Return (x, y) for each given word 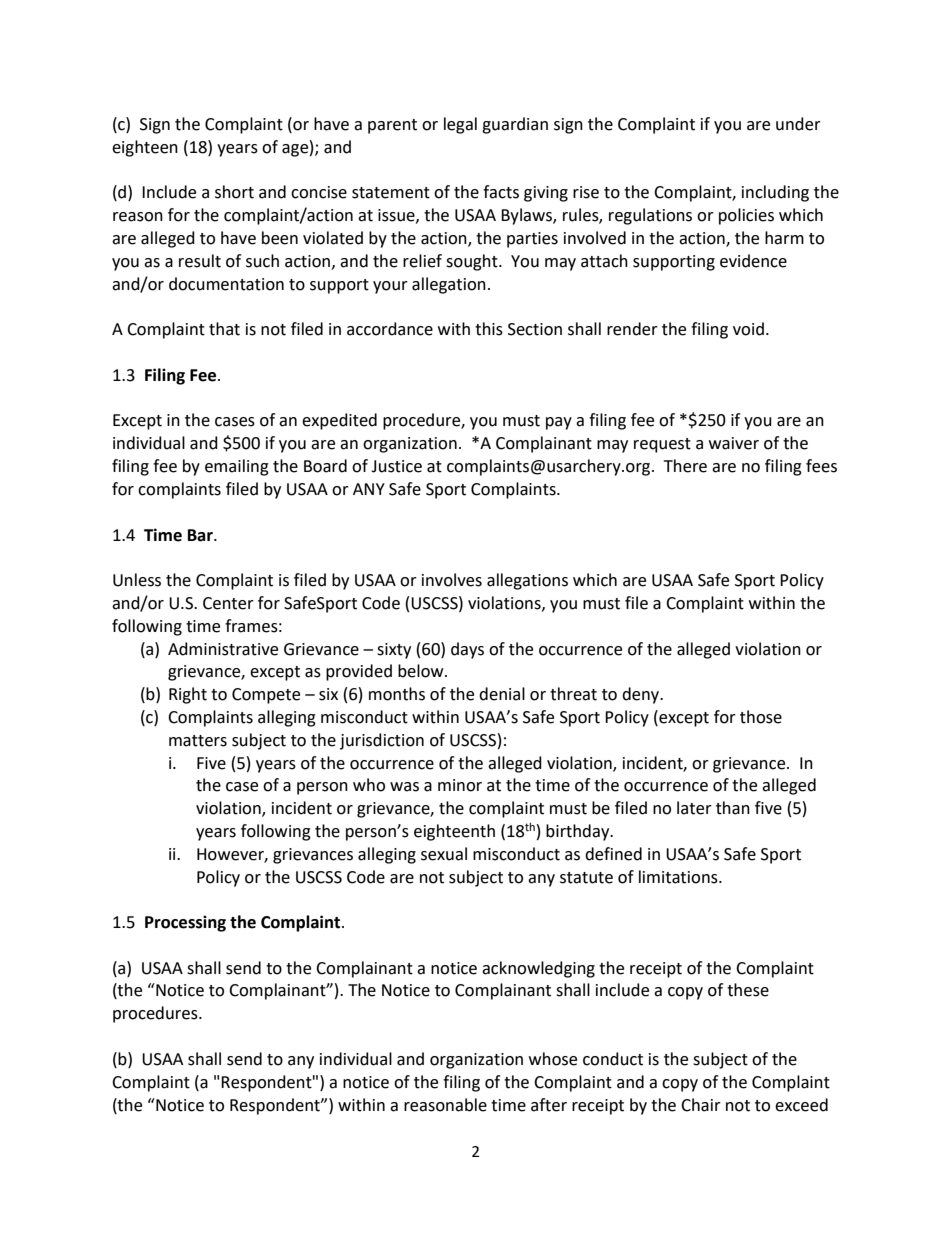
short (234, 192)
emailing (237, 467)
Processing (185, 923)
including (775, 193)
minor (460, 785)
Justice (396, 466)
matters (198, 741)
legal (460, 125)
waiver (734, 443)
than (733, 808)
